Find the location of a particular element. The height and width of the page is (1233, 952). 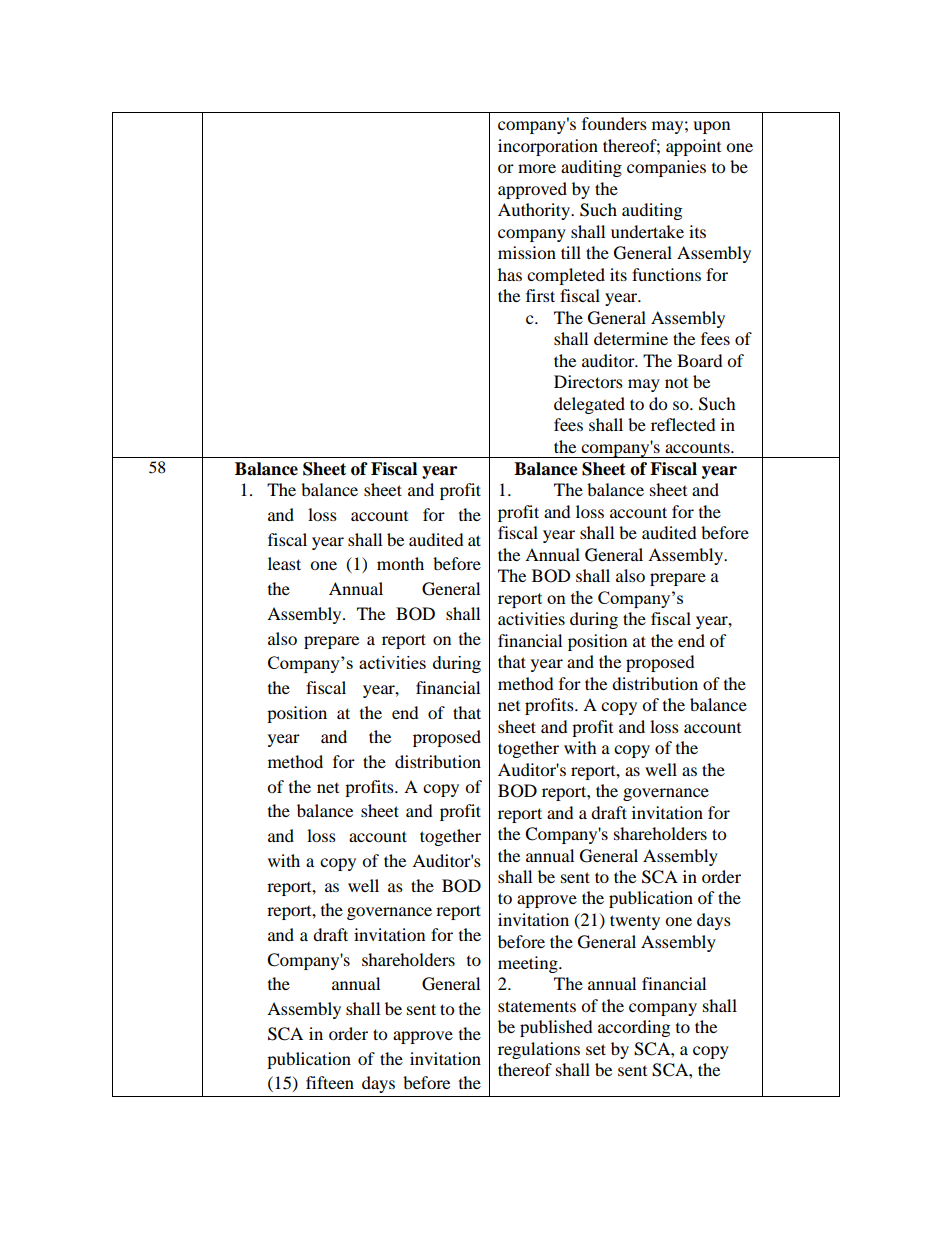

delegated is located at coordinates (589, 405).
